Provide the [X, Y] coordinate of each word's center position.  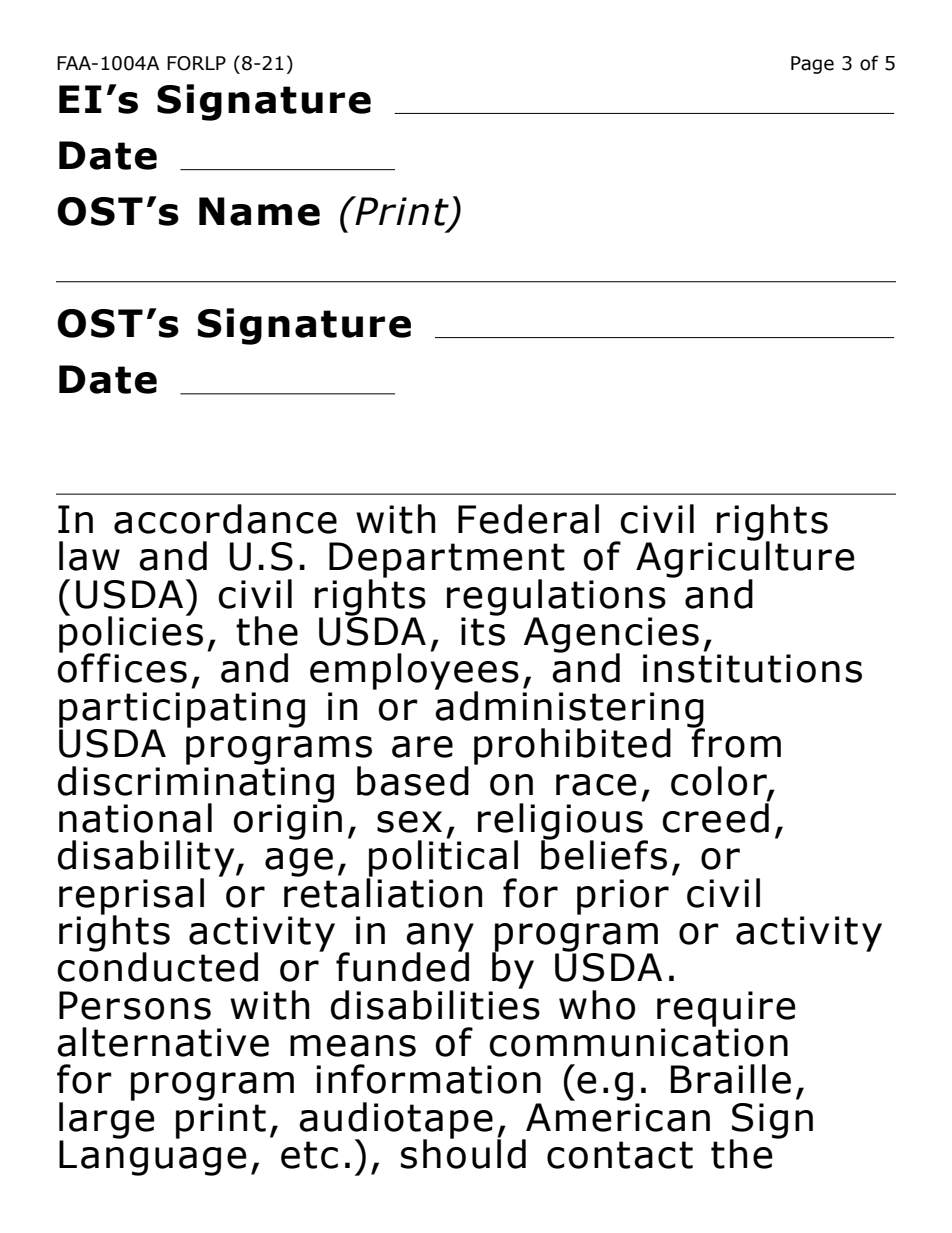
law [89, 556]
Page [812, 65]
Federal [528, 519]
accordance [225, 519]
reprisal [131, 897]
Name [259, 211]
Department [447, 561]
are [422, 747]
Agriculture [745, 560]
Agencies [611, 636]
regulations [556, 598]
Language [153, 1158]
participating [182, 711]
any [440, 938]
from [735, 742]
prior [623, 897]
